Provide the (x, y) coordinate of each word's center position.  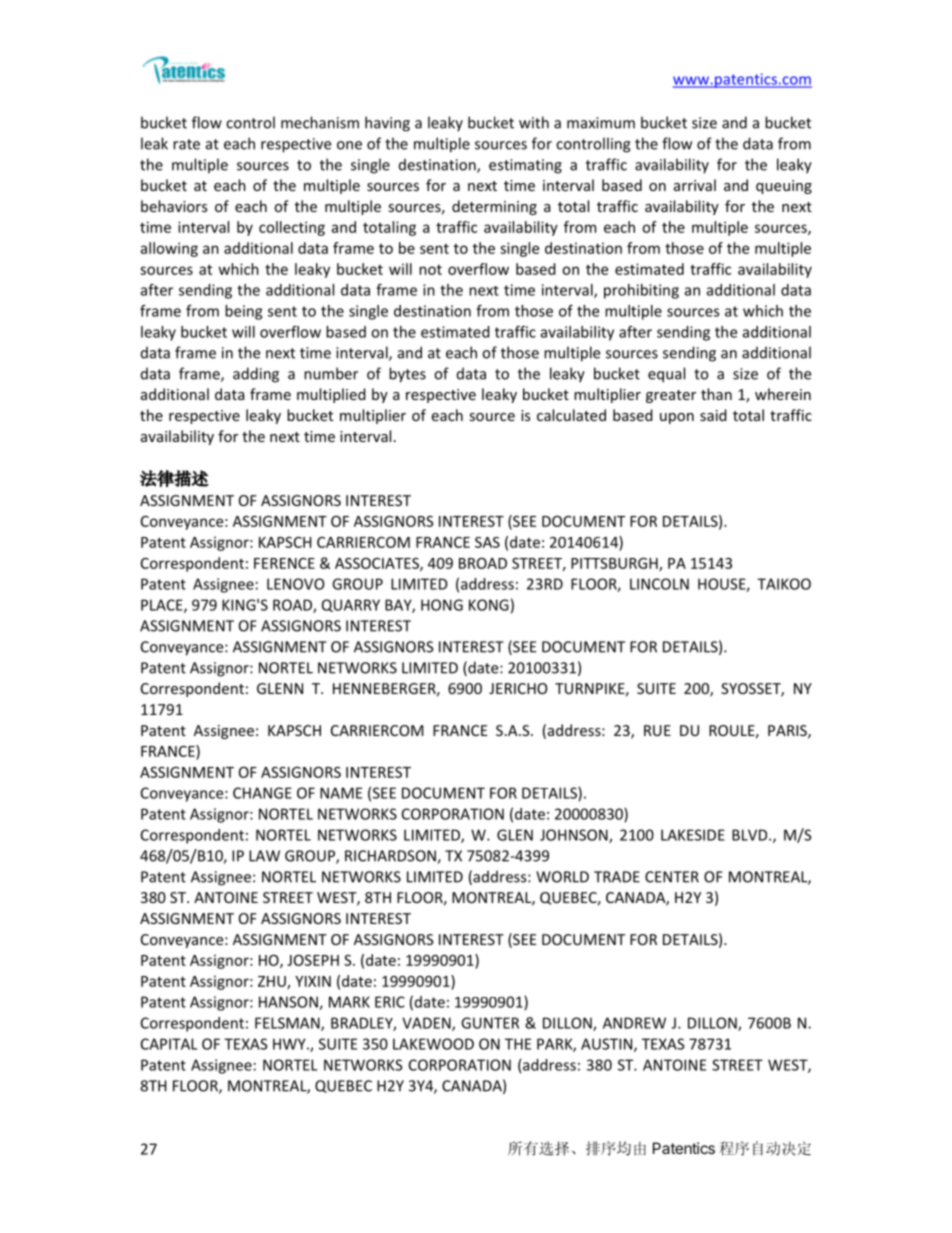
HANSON (289, 1003)
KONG (489, 605)
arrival (695, 185)
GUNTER (490, 1023)
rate (186, 144)
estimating (525, 166)
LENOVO (295, 584)
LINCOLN (659, 584)
